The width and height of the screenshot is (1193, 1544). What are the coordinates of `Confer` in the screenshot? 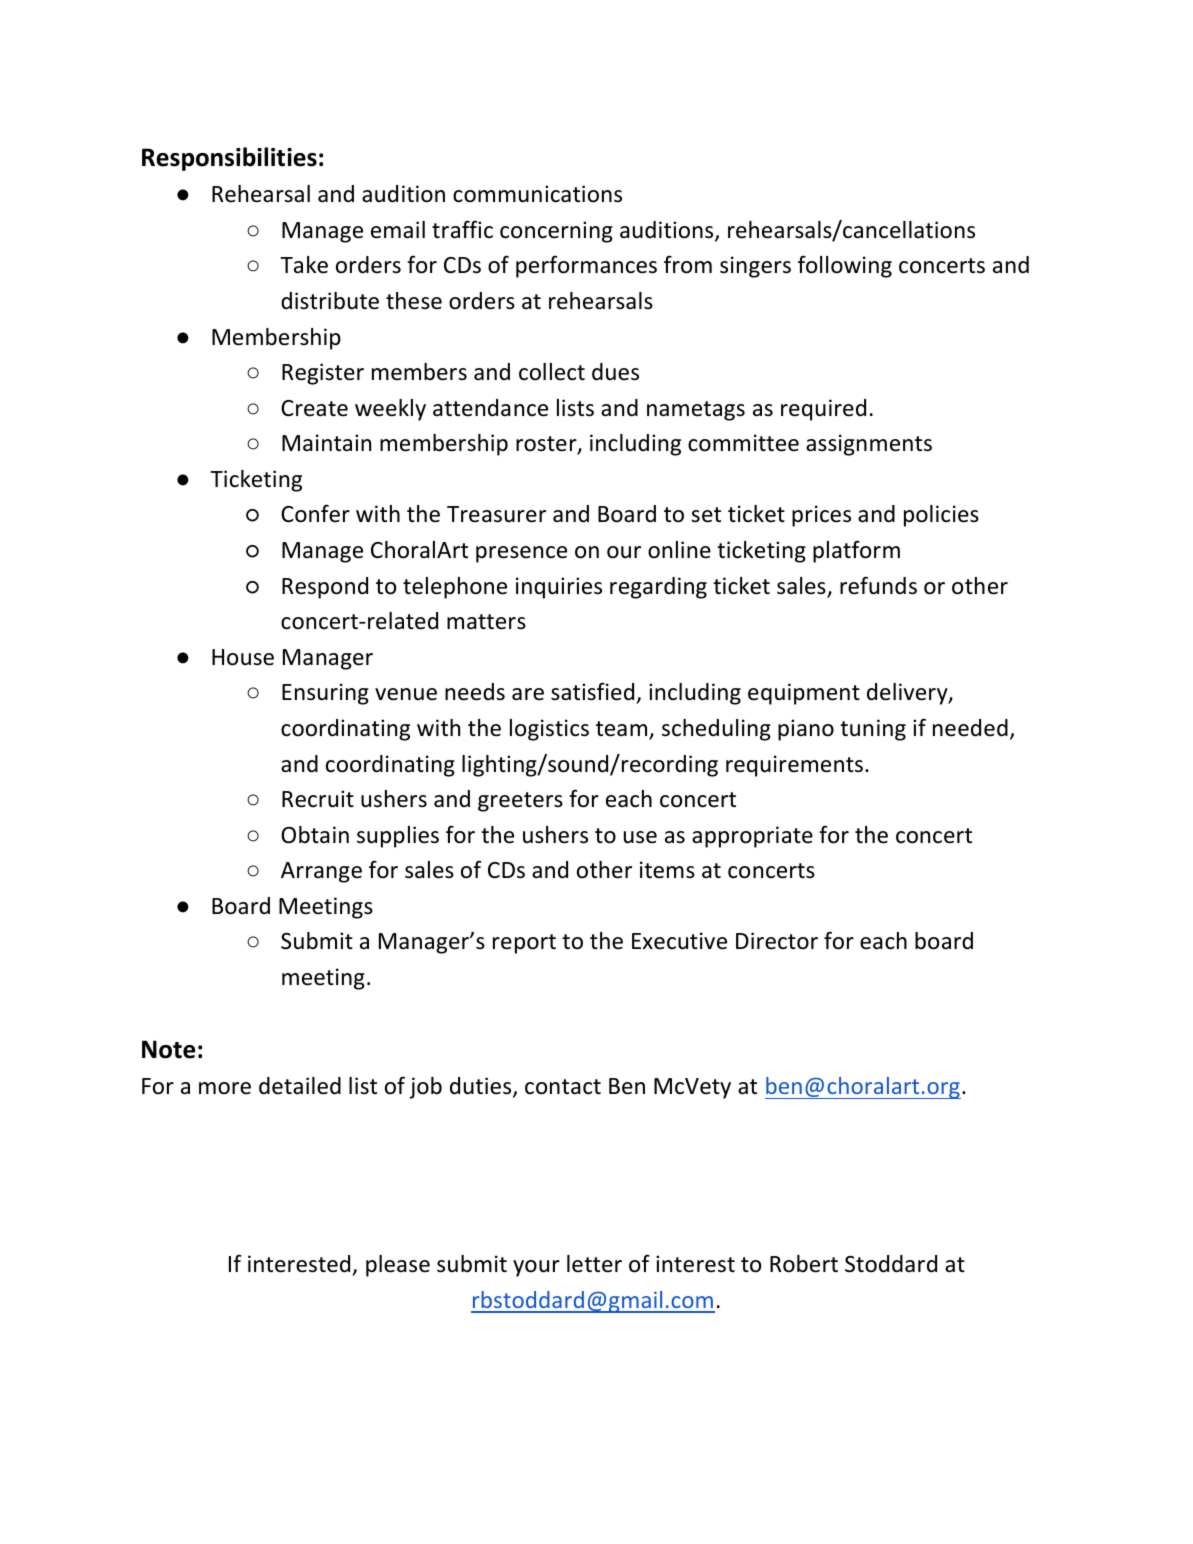 It's located at (315, 513).
